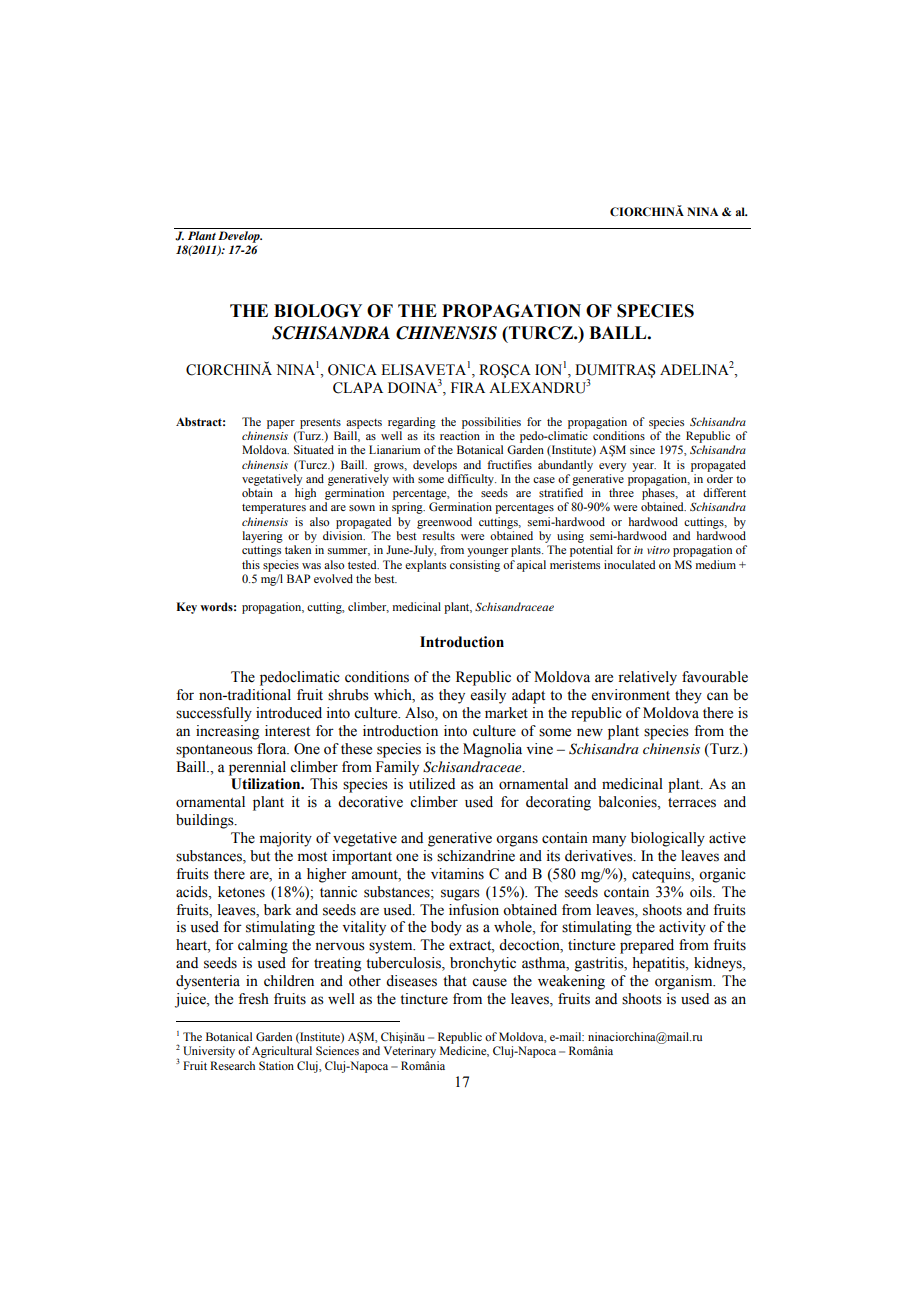  Describe the element at coordinates (629, 564) in the screenshot. I see `inoculated` at that location.
